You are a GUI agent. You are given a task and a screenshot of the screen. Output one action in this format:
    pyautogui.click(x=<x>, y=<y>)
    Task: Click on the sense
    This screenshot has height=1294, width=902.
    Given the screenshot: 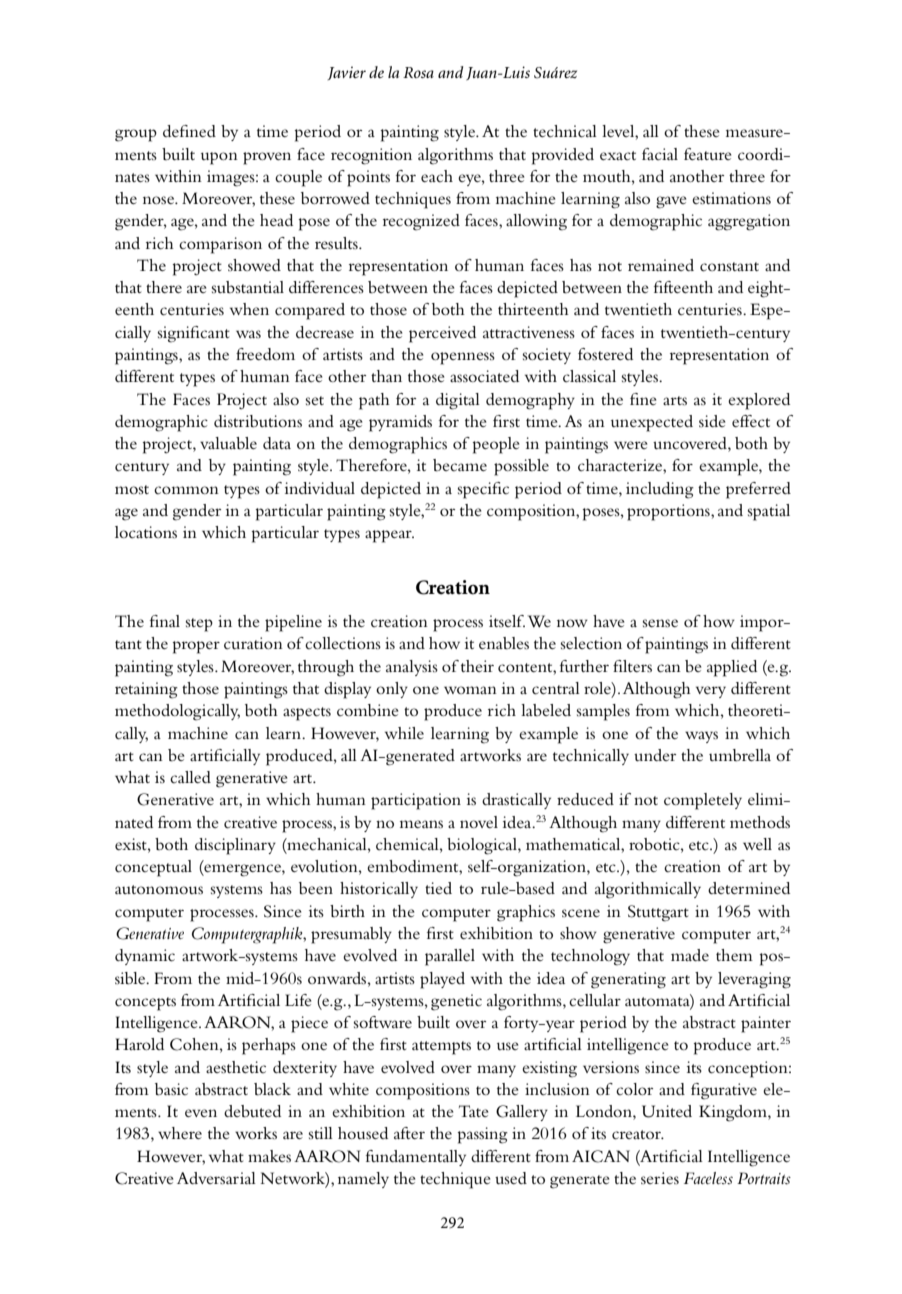 What is the action you would take?
    pyautogui.click(x=660, y=623)
